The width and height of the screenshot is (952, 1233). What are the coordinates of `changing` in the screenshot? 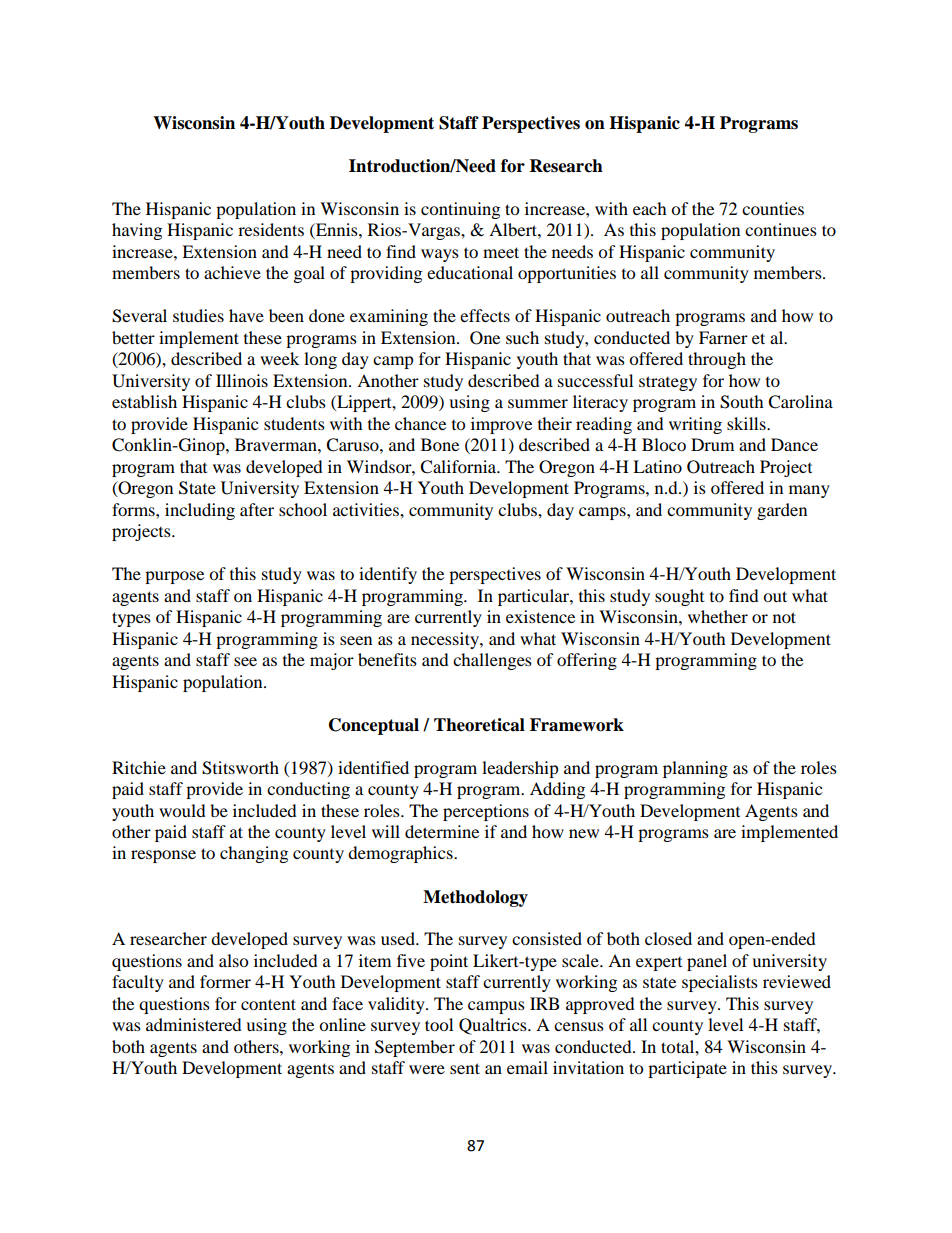 It's located at (254, 854).
